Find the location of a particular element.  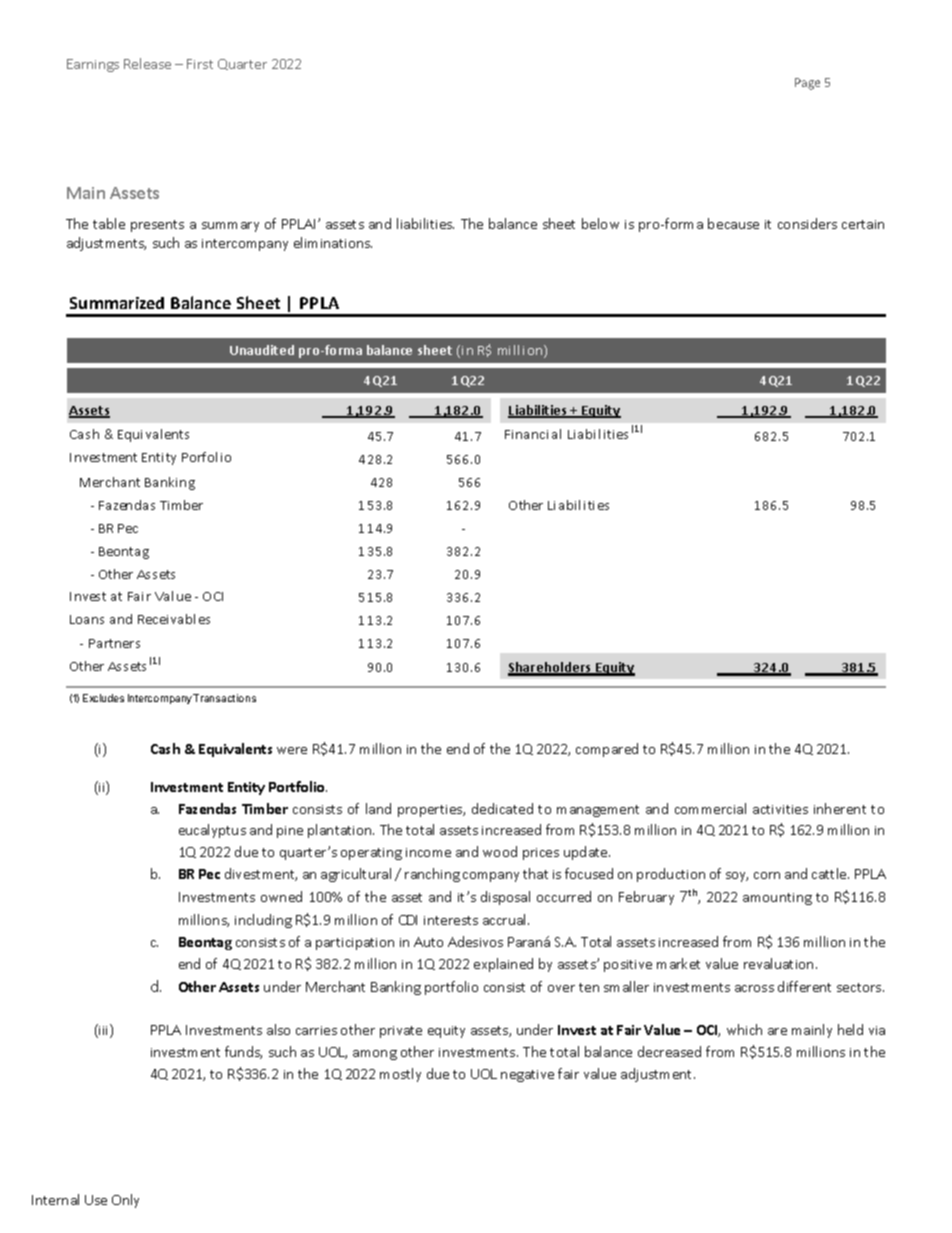

interests is located at coordinates (451, 920).
